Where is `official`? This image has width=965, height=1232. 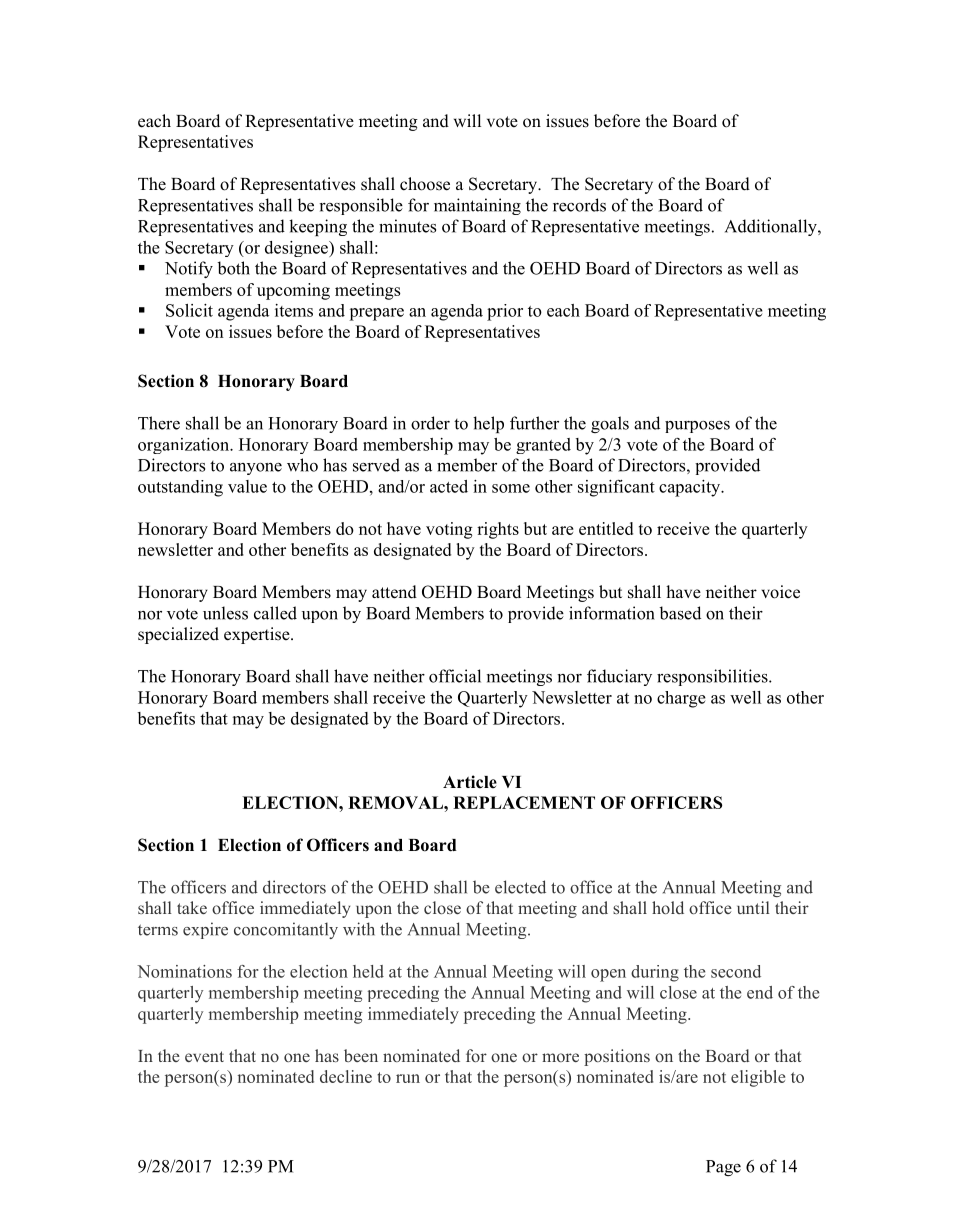 official is located at coordinates (455, 676).
